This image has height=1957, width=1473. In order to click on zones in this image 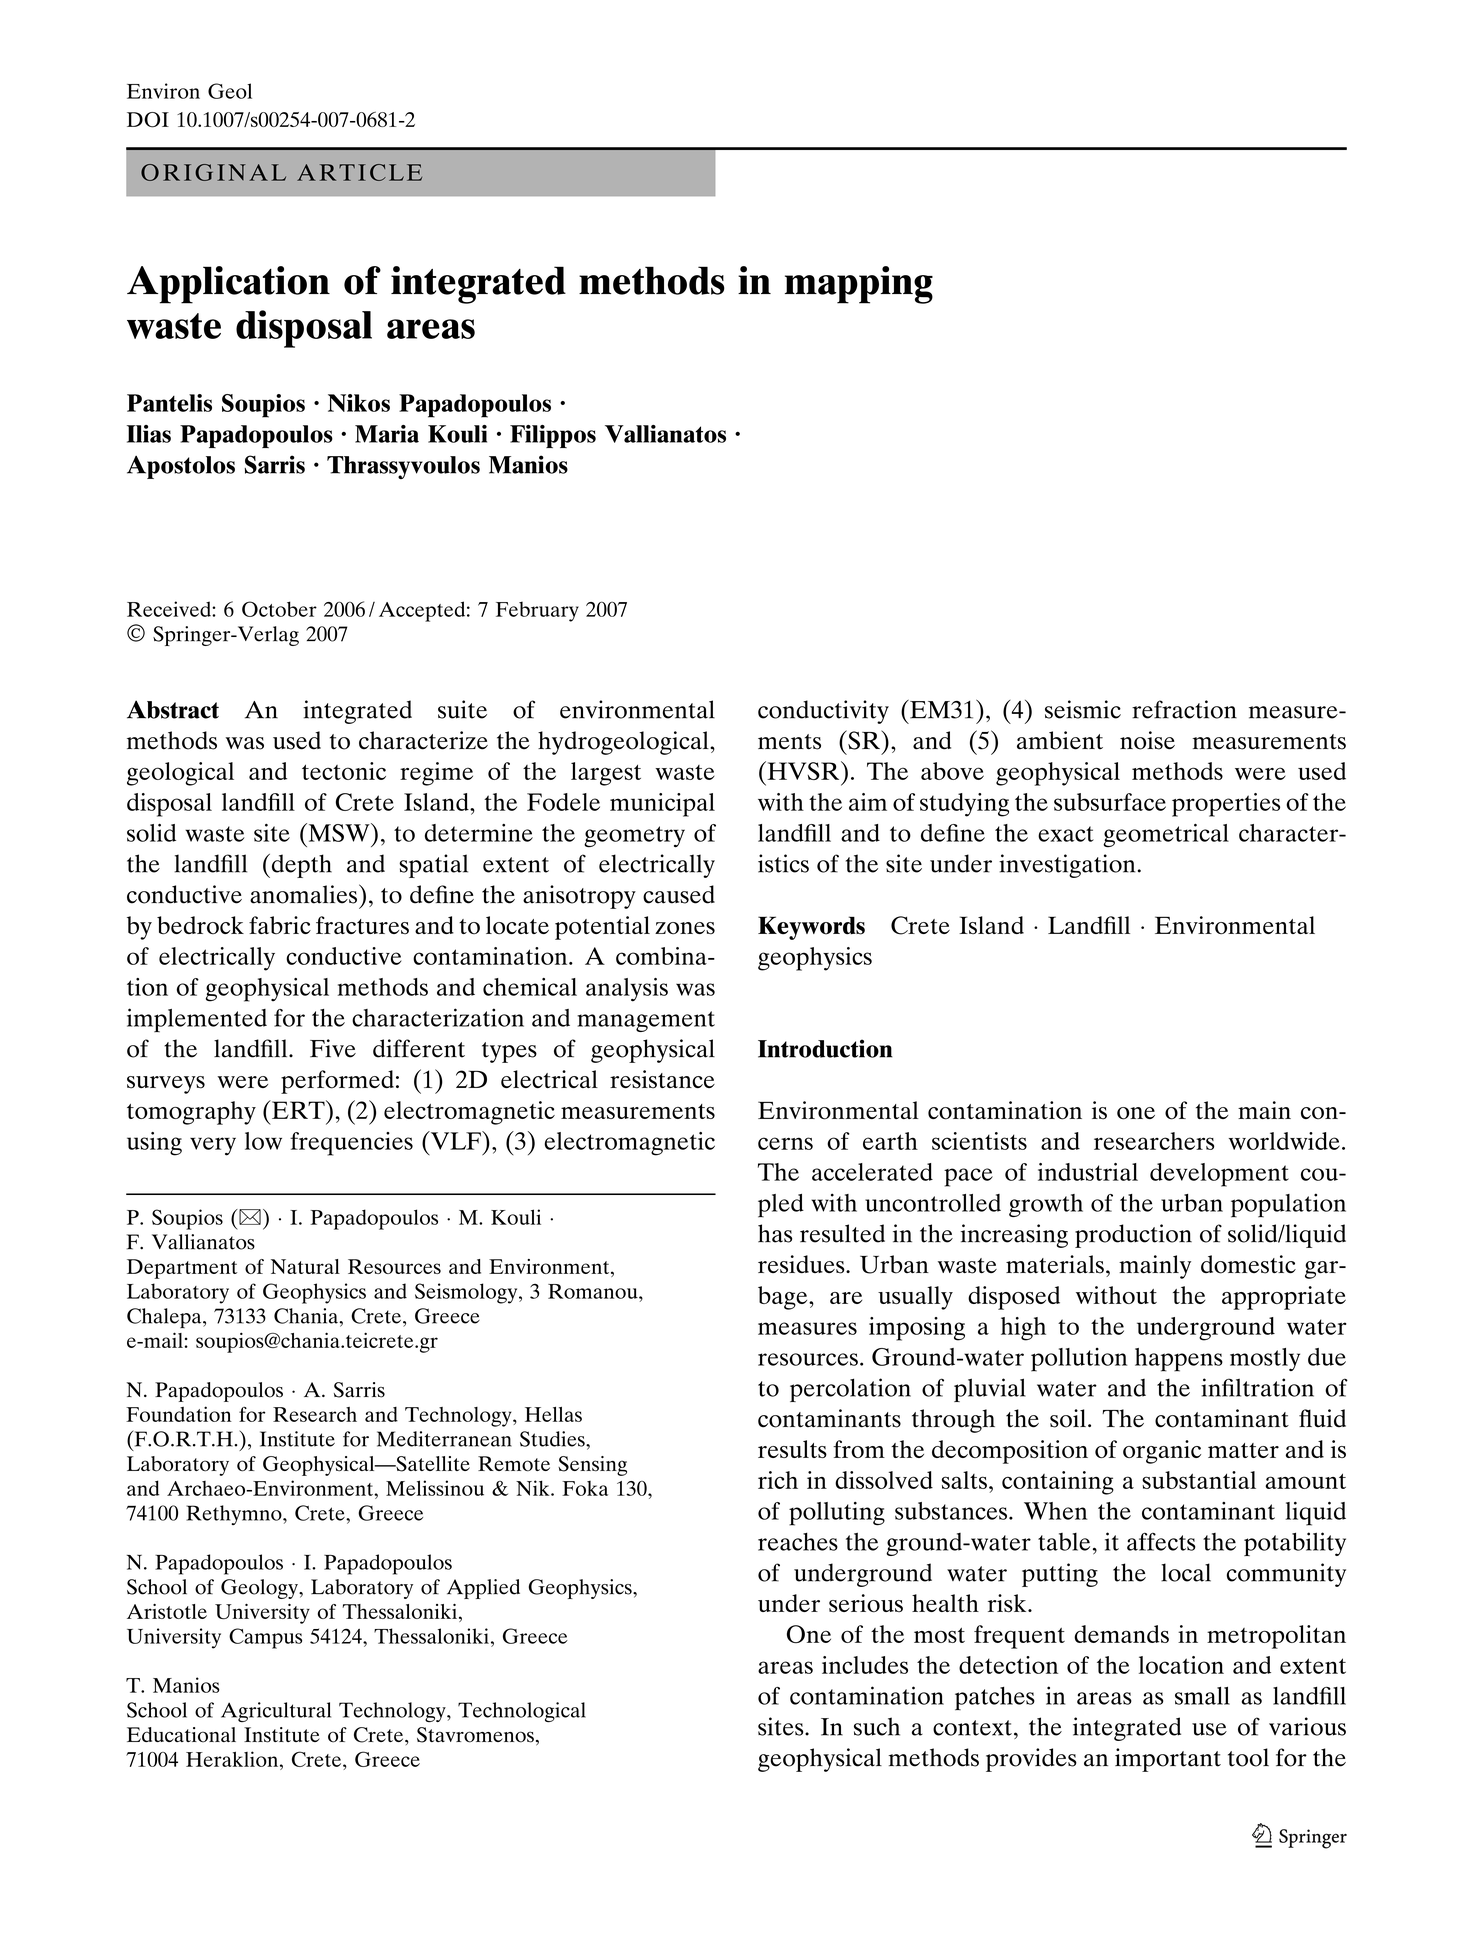, I will do `click(685, 928)`.
